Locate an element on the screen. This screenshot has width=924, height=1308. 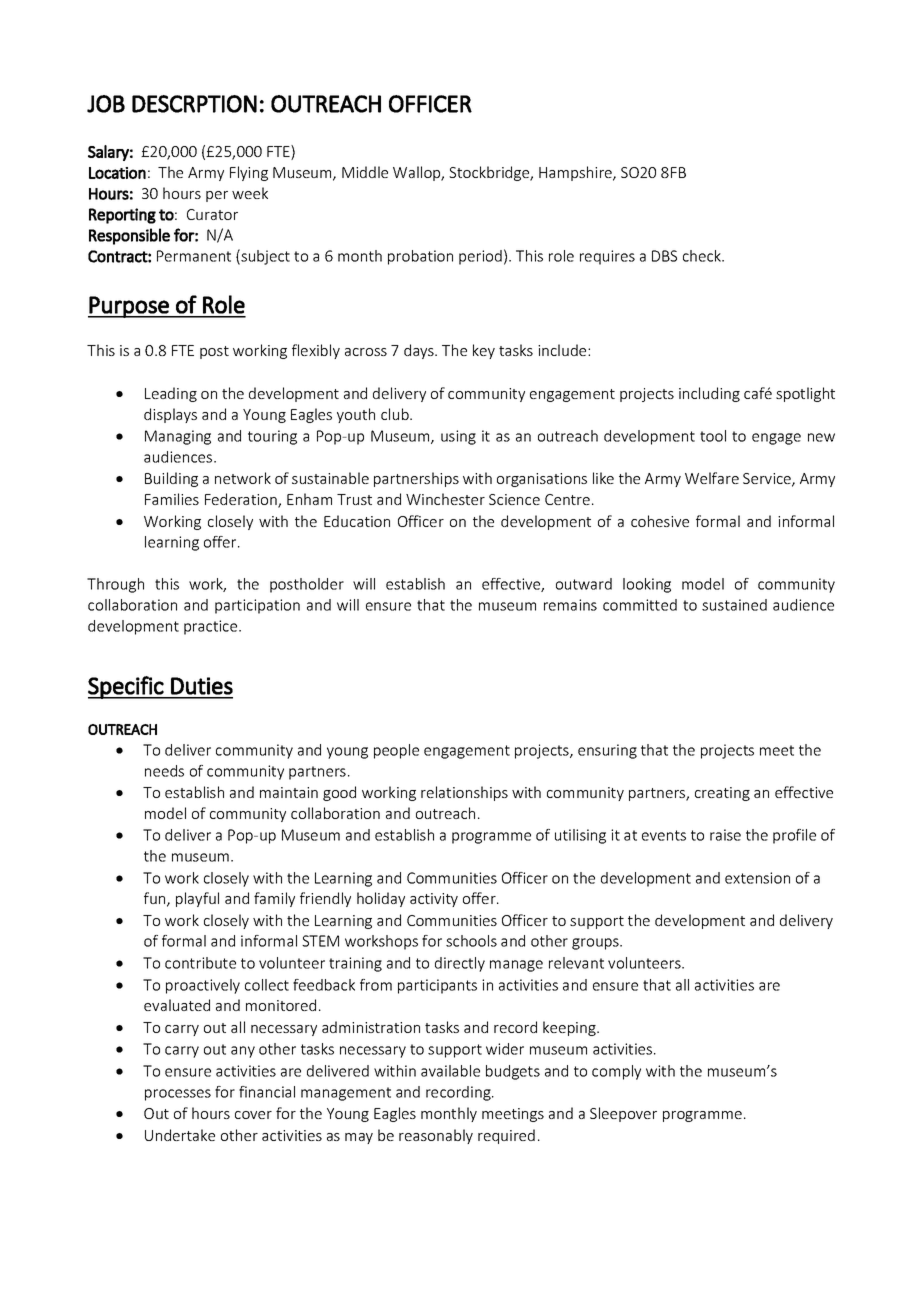
Managing is located at coordinates (178, 437).
